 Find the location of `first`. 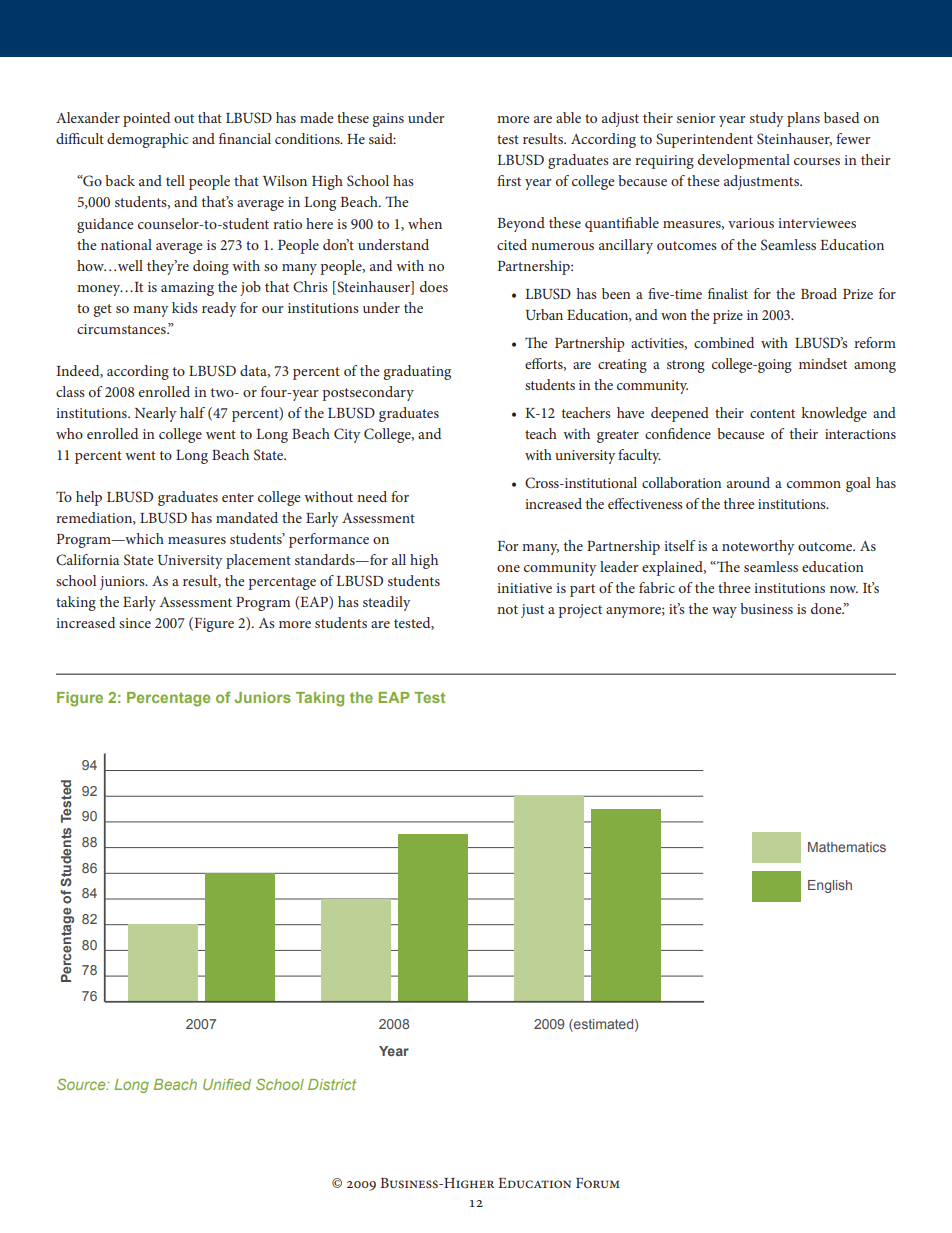

first is located at coordinates (509, 180).
